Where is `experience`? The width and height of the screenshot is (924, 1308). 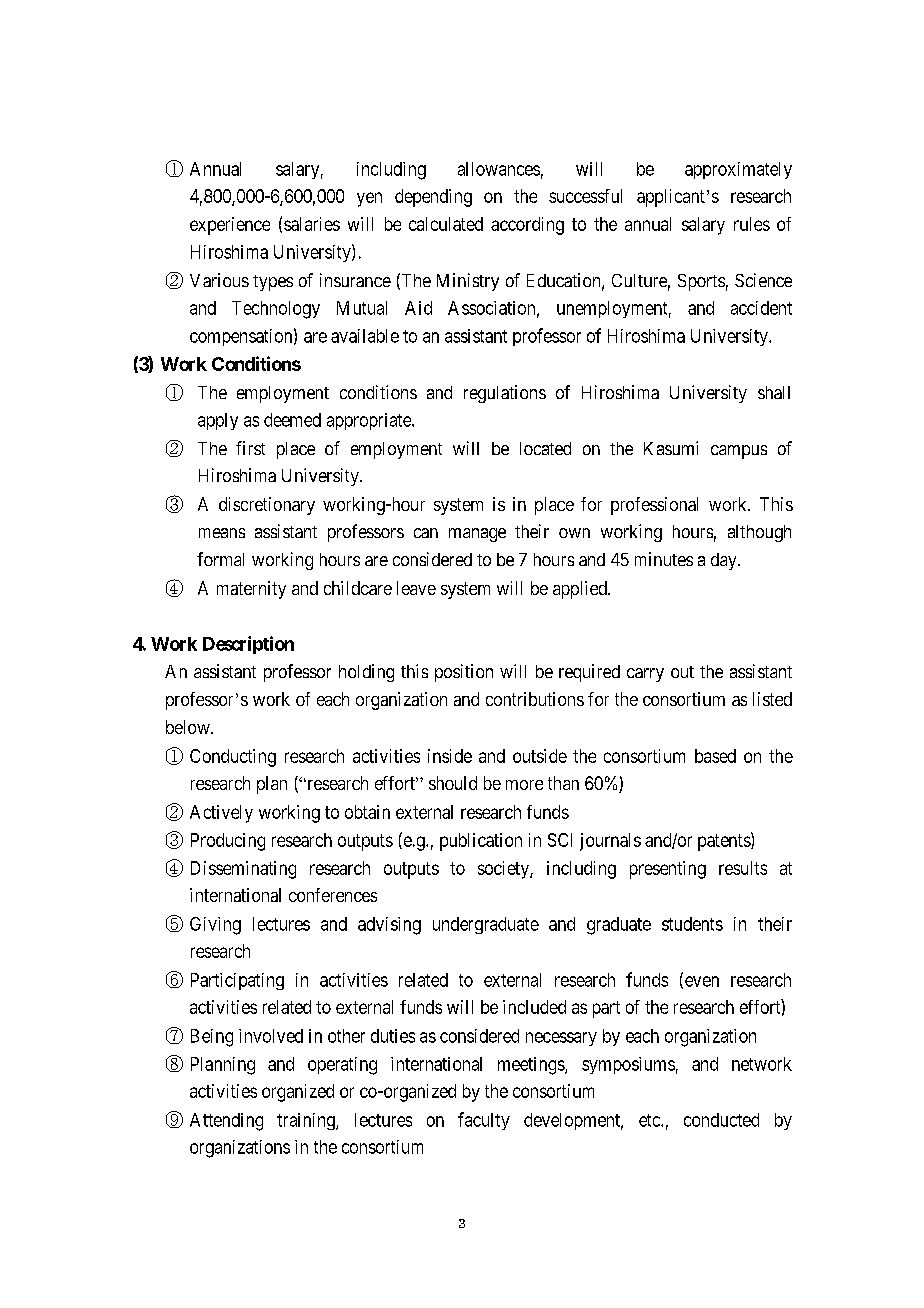
experience is located at coordinates (230, 226).
